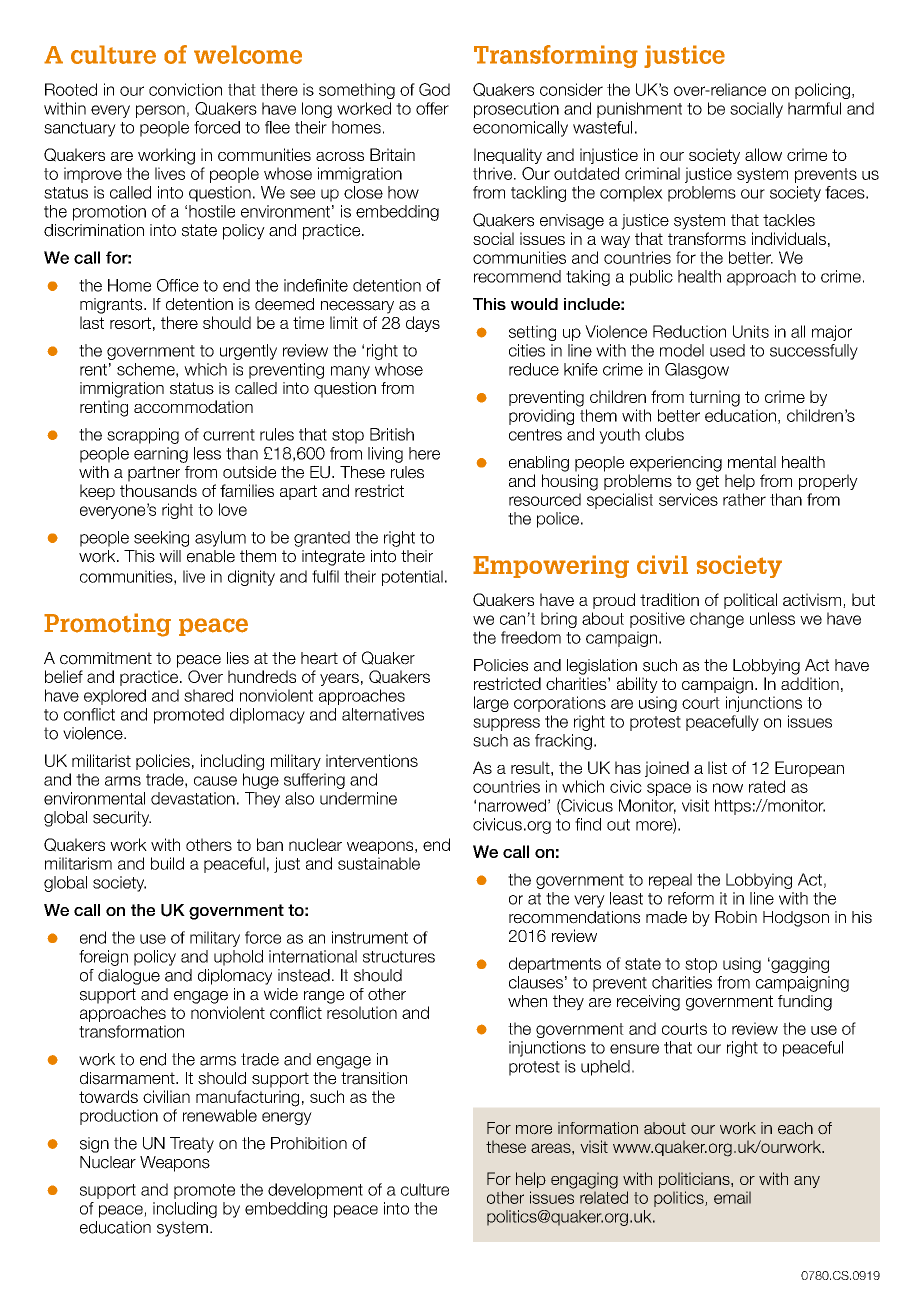 The image size is (924, 1308). Describe the element at coordinates (192, 1145) in the screenshot. I see `Treaty` at that location.
